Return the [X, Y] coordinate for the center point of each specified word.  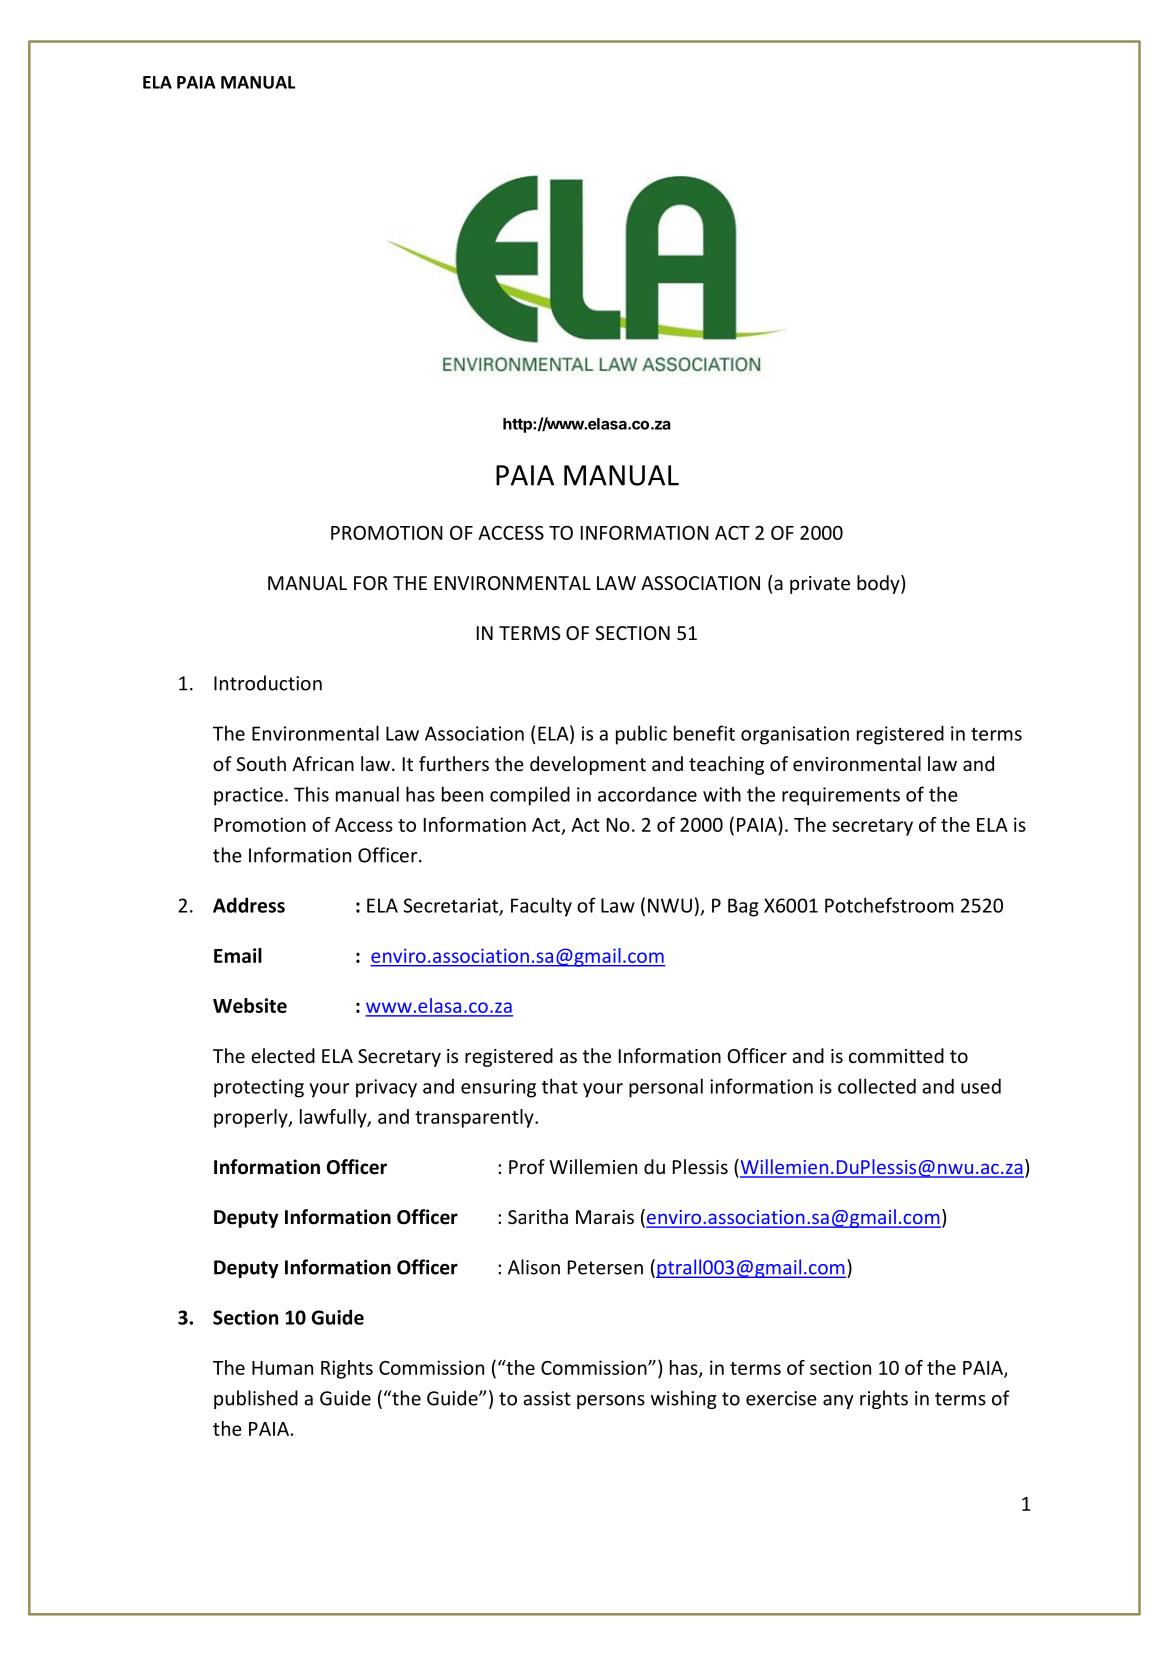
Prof [527, 1166]
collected [877, 1086]
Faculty [541, 907]
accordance [647, 794]
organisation [795, 735]
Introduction [268, 683]
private [820, 585]
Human [282, 1368]
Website [250, 1005]
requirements [841, 796]
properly [252, 1118]
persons [611, 1402]
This [311, 794]
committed [896, 1055]
